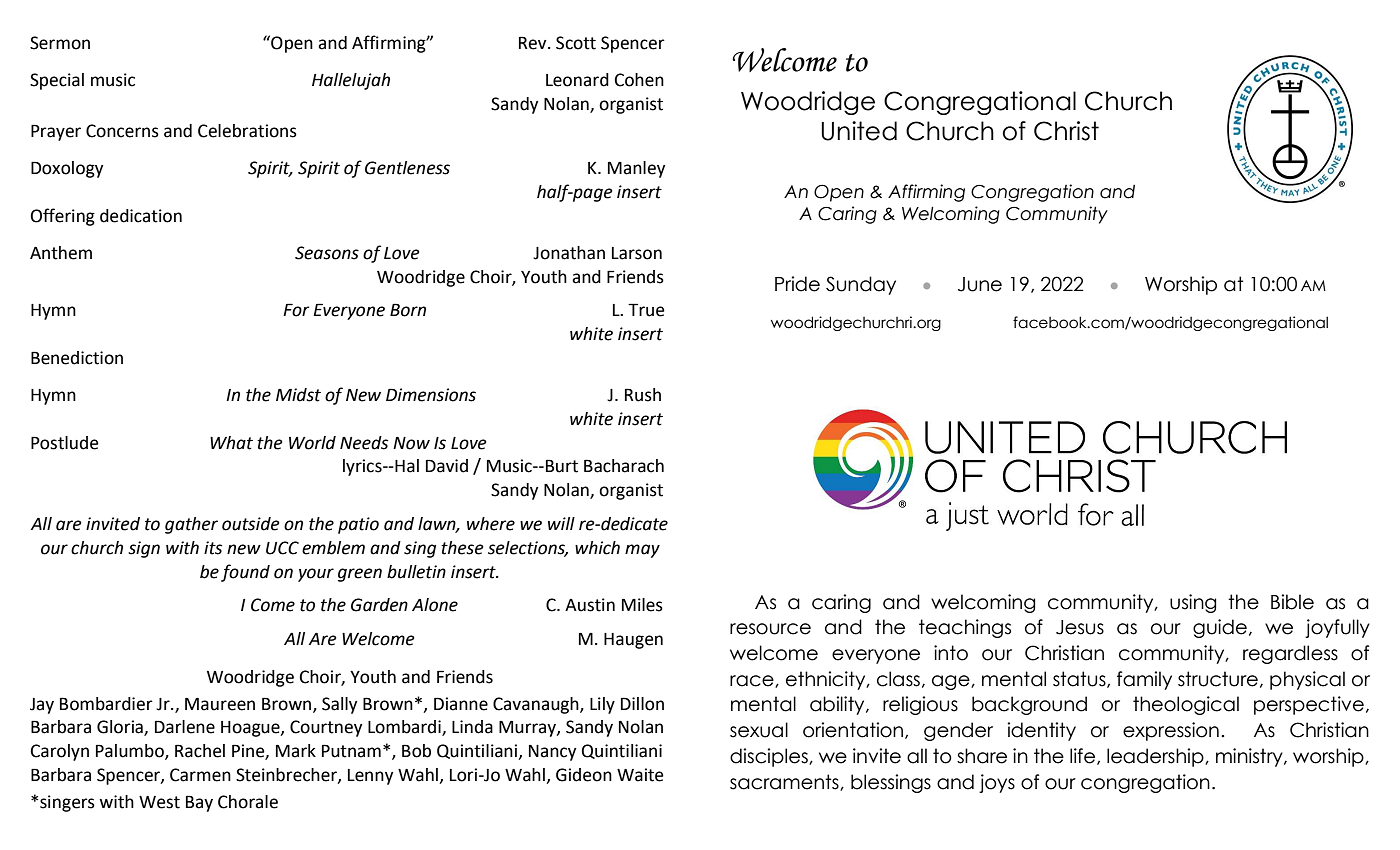 The height and width of the document is (850, 1400). I want to click on What, so click(231, 443).
